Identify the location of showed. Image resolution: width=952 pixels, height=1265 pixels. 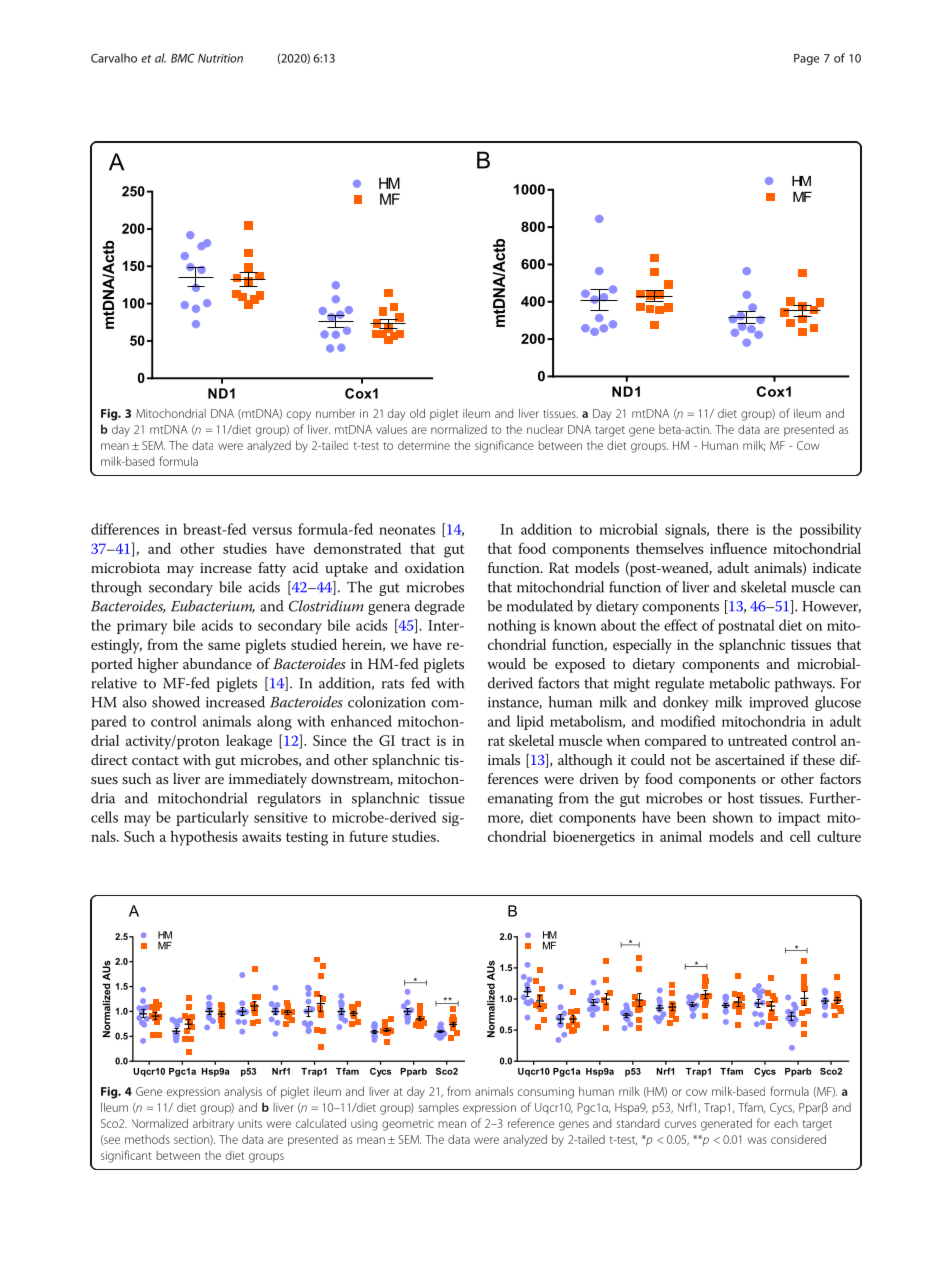
(176, 702).
